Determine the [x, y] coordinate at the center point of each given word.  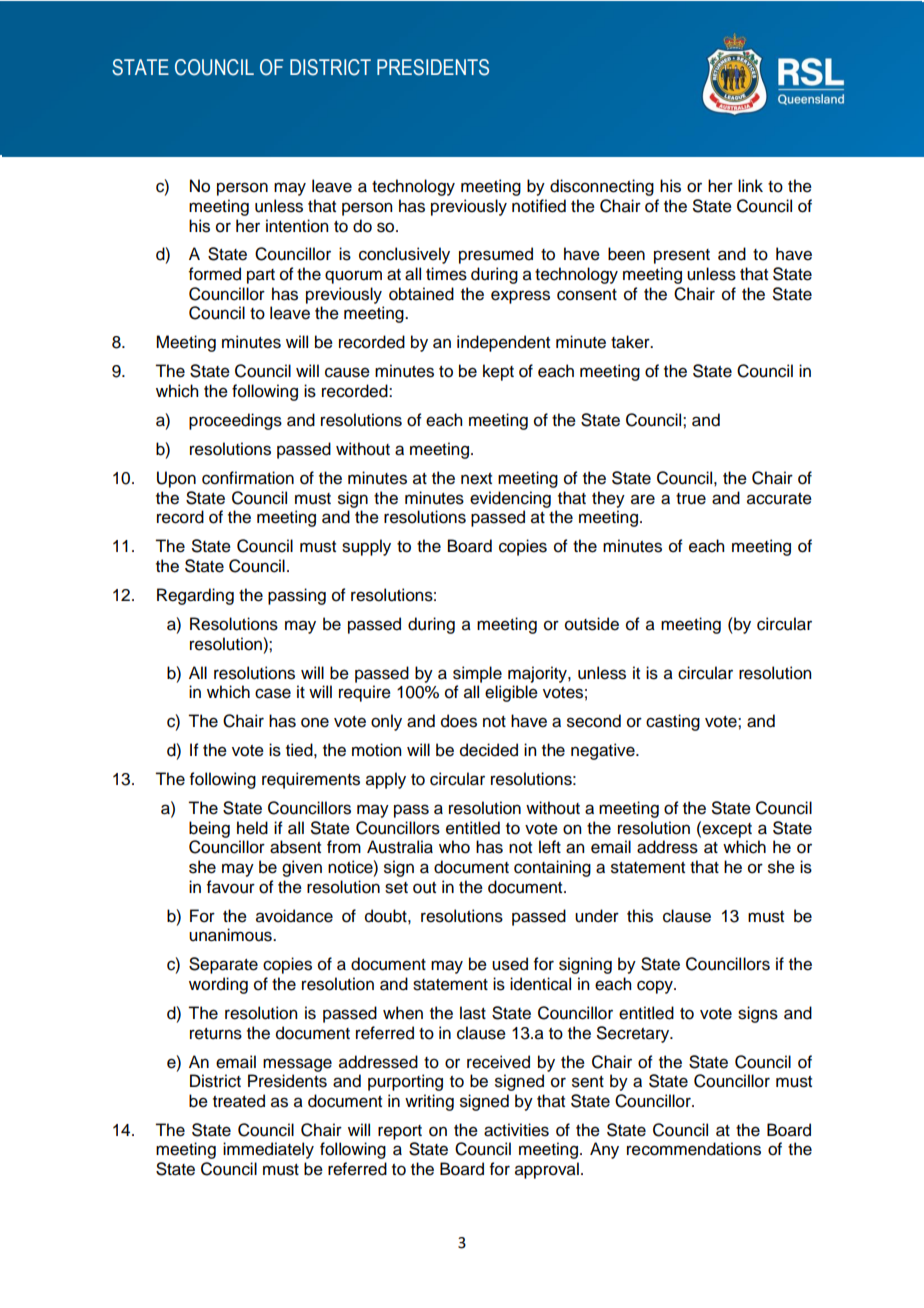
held [252, 828]
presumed [496, 255]
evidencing [510, 499]
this [640, 916]
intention [297, 226]
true [691, 499]
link [750, 185]
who [454, 847]
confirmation [248, 478]
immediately [268, 1150]
